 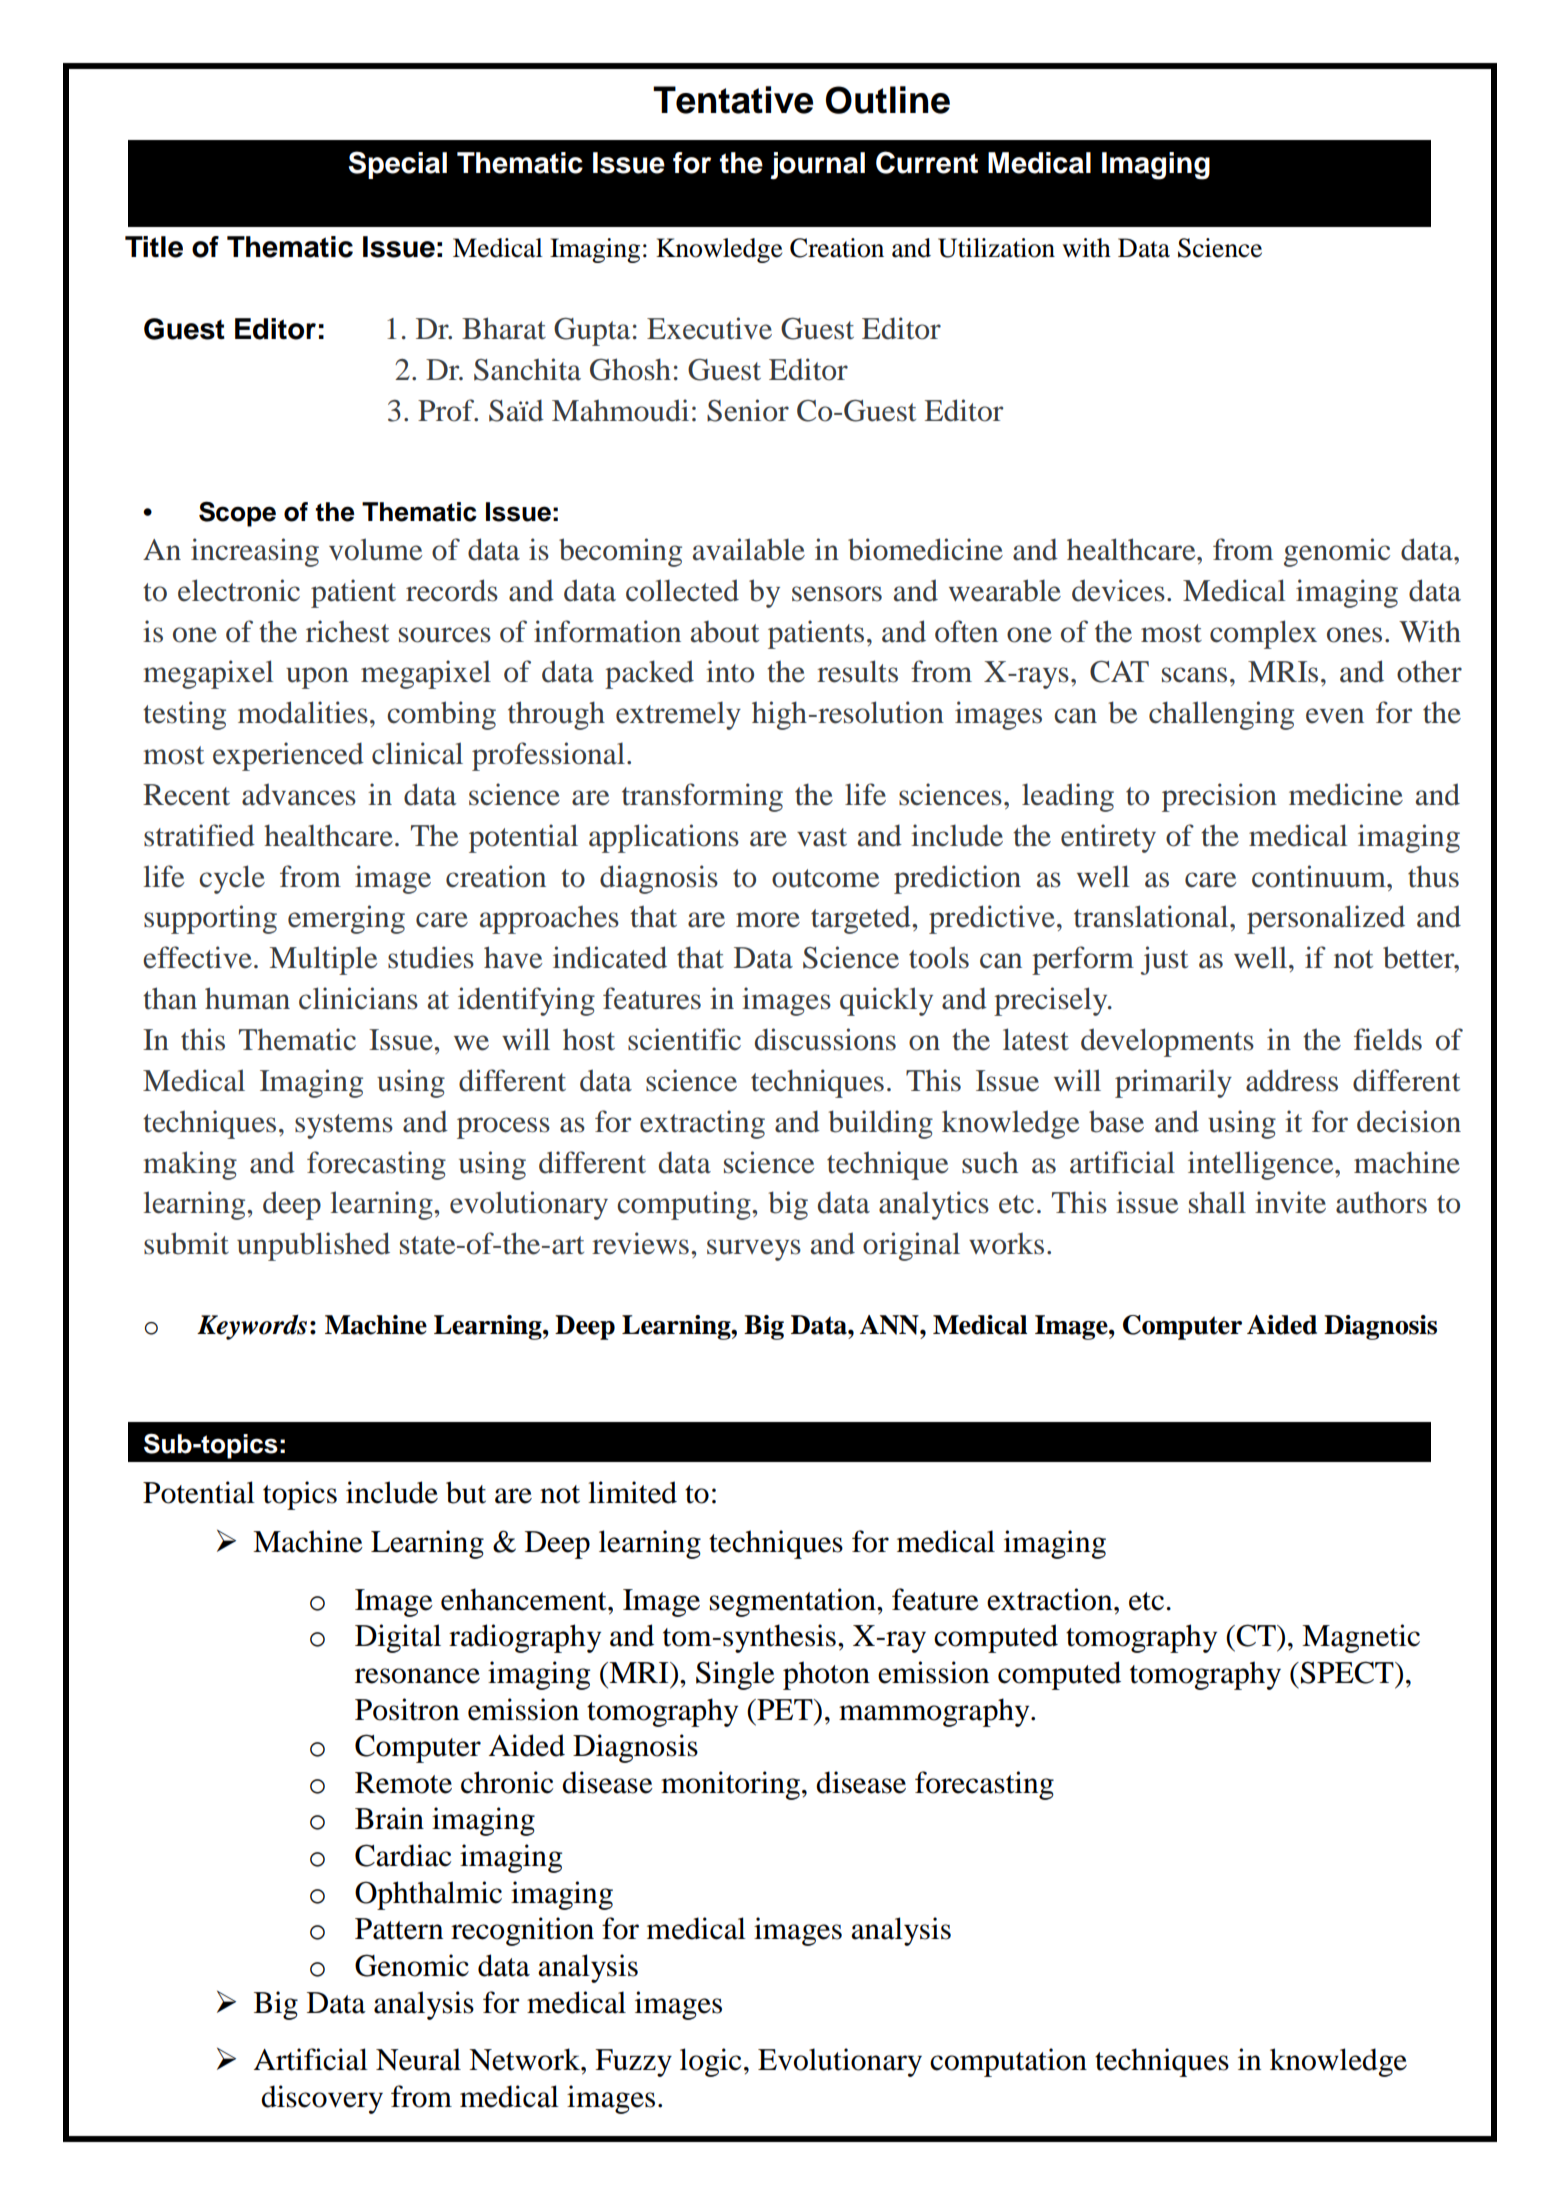 What do you see at coordinates (398, 165) in the screenshot?
I see `Special` at bounding box center [398, 165].
